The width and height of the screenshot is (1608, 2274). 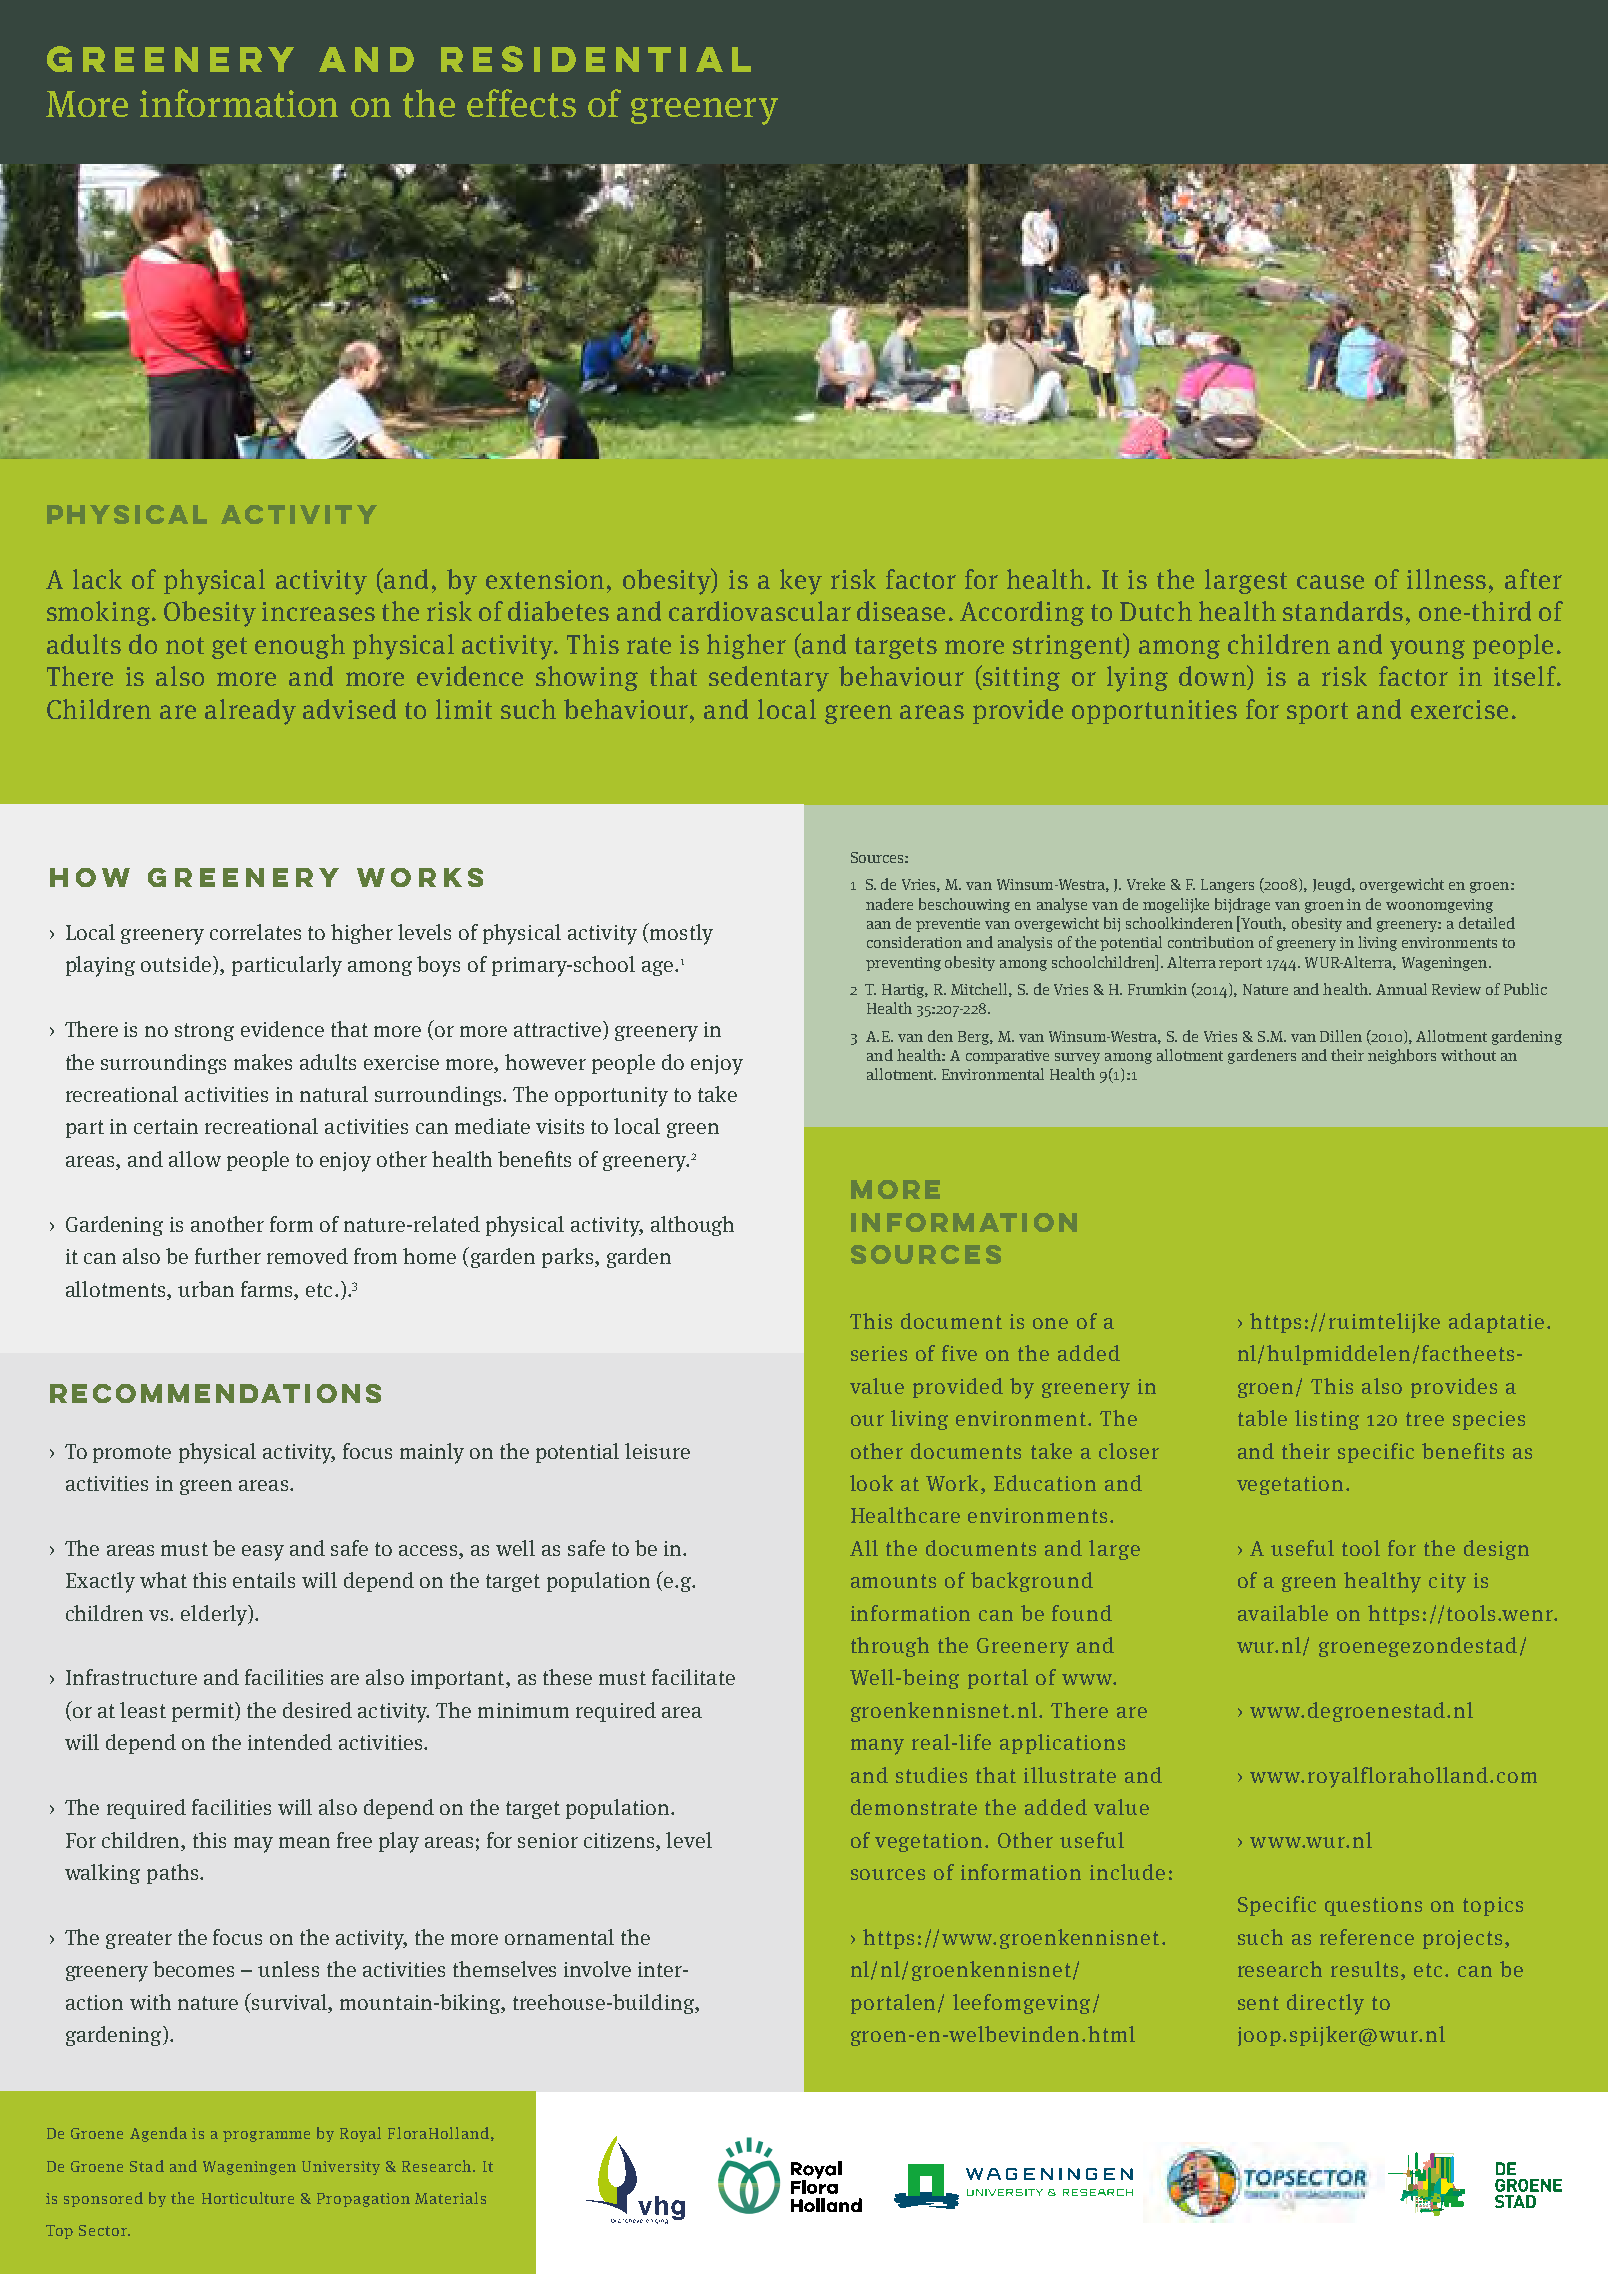 I want to click on enough, so click(x=300, y=646).
